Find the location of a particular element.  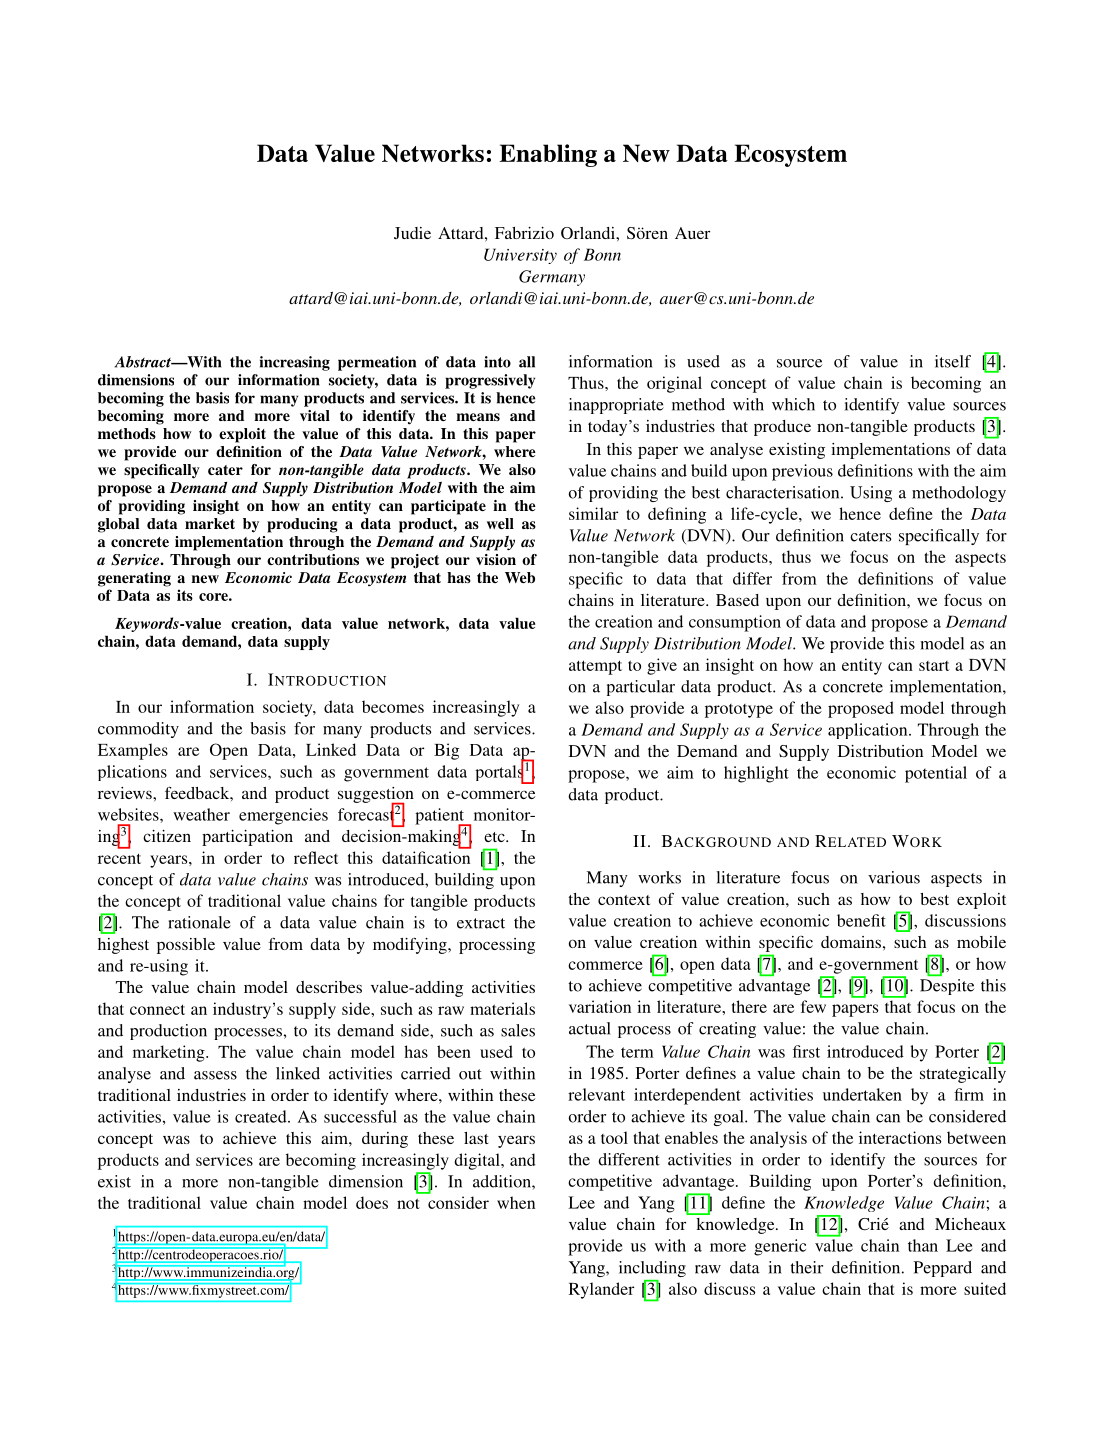

itself is located at coordinates (953, 361).
